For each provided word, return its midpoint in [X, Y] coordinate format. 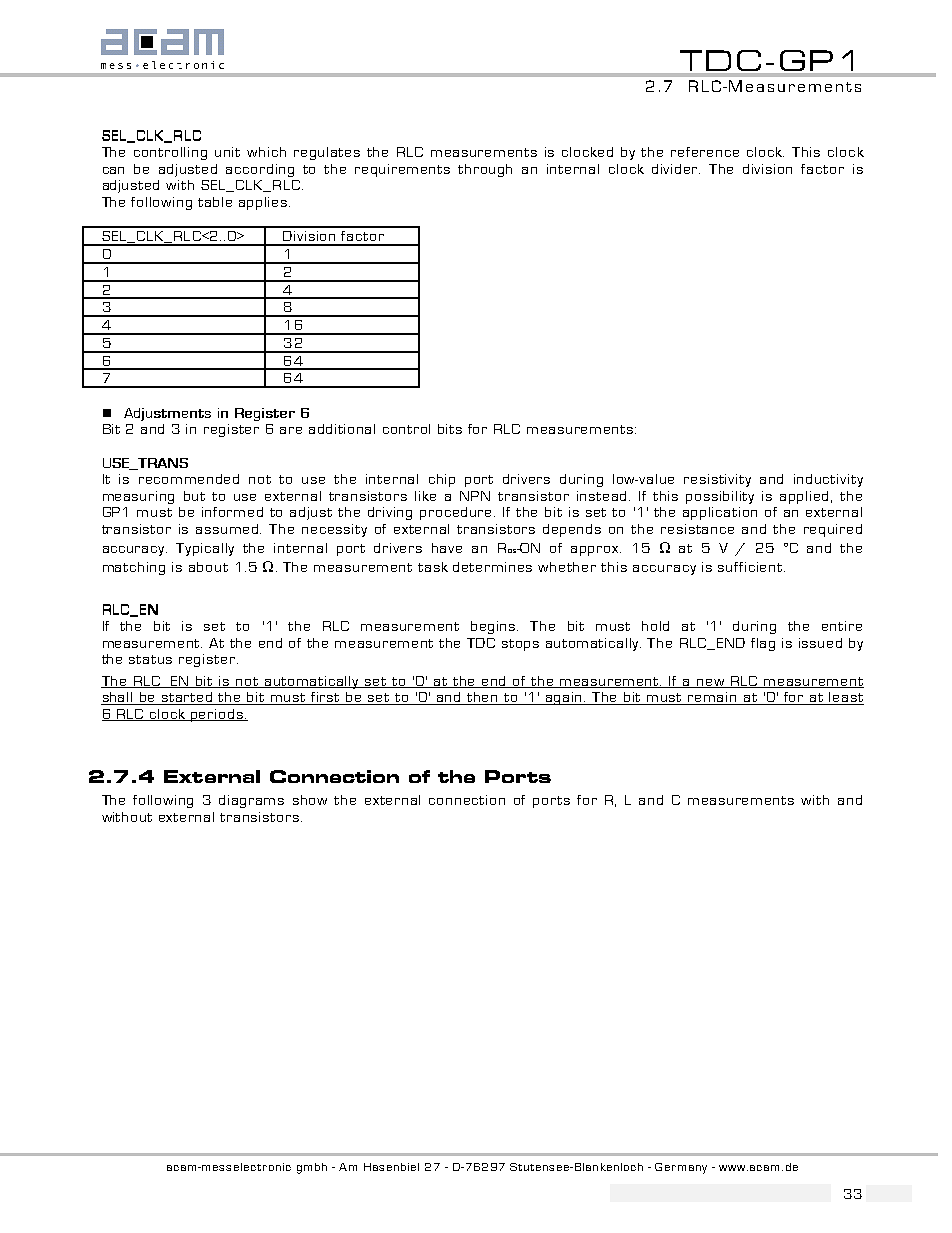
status [150, 659]
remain [713, 698]
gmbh [312, 1168]
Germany [681, 1168]
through [485, 170]
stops [520, 645]
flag [763, 644]
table [215, 202]
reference [705, 152]
